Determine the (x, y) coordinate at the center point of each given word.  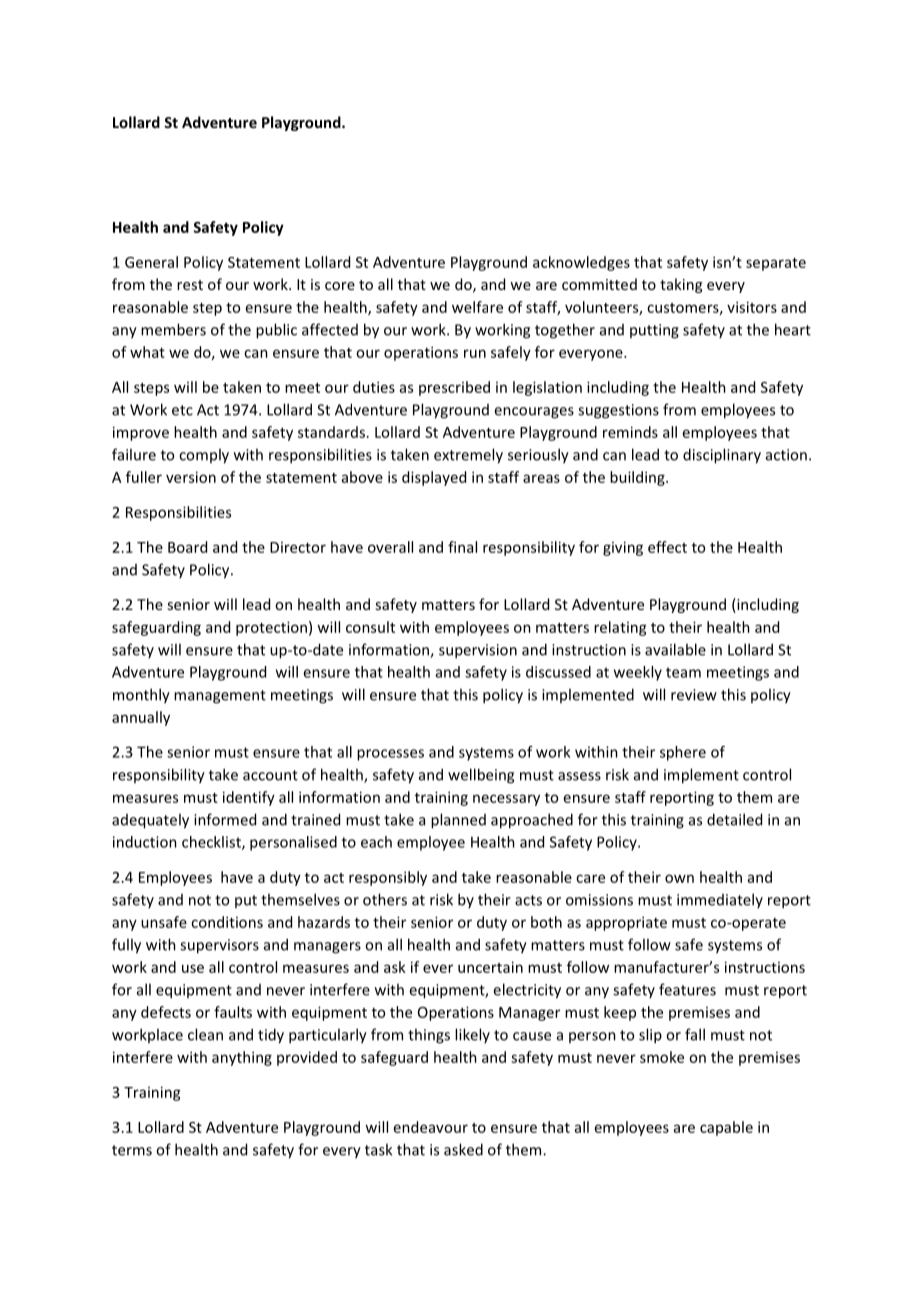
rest (190, 285)
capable (726, 1128)
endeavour (431, 1127)
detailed (734, 819)
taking (681, 285)
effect (667, 547)
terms (132, 1150)
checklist (212, 843)
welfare (477, 307)
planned (458, 821)
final (462, 547)
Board (187, 547)
